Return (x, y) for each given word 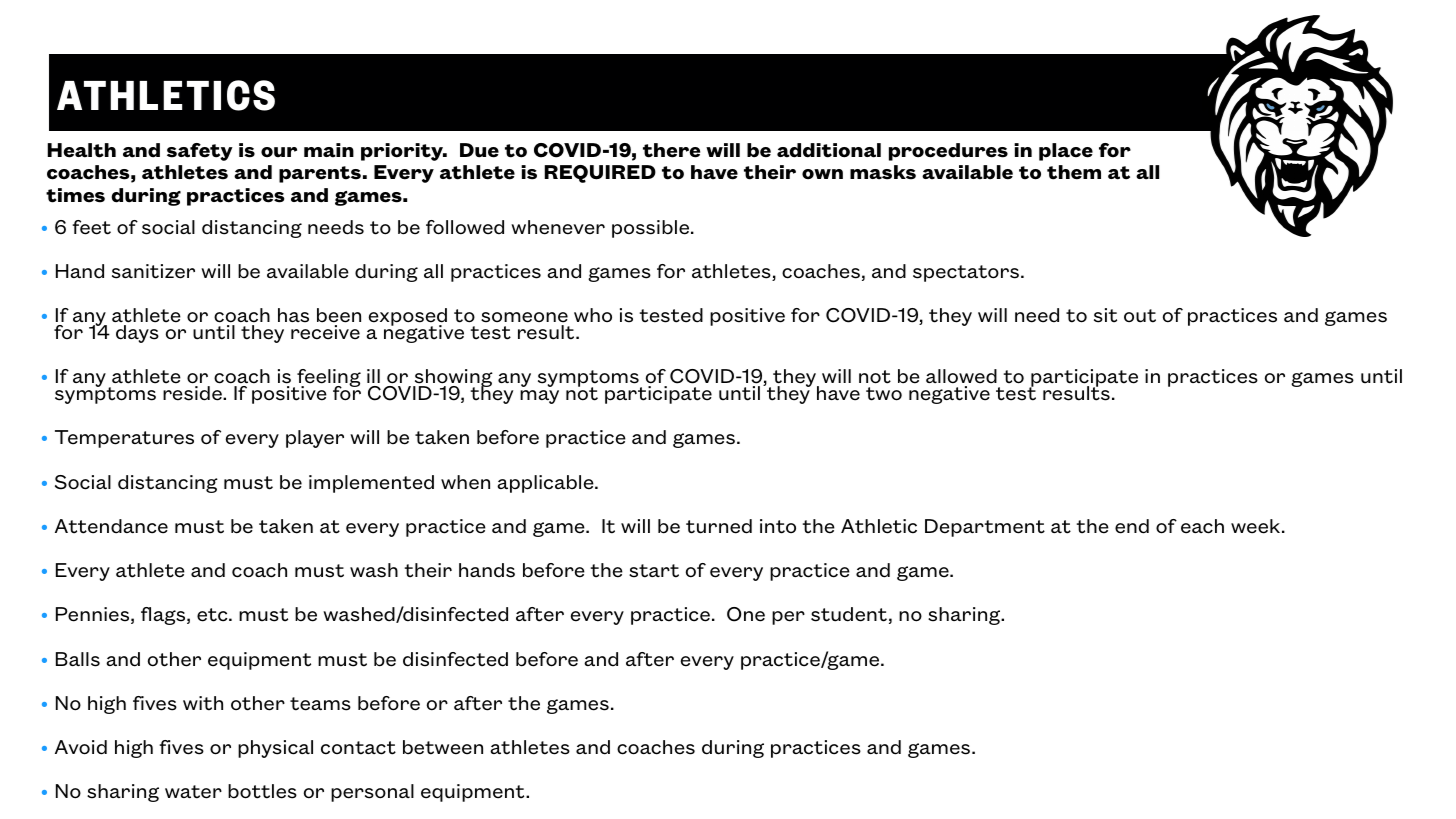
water (193, 792)
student (849, 614)
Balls (78, 659)
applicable (546, 484)
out (1140, 316)
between (443, 747)
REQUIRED (600, 174)
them (1074, 172)
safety (200, 152)
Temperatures (124, 439)
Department (985, 528)
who (593, 315)
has (293, 315)
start (654, 571)
